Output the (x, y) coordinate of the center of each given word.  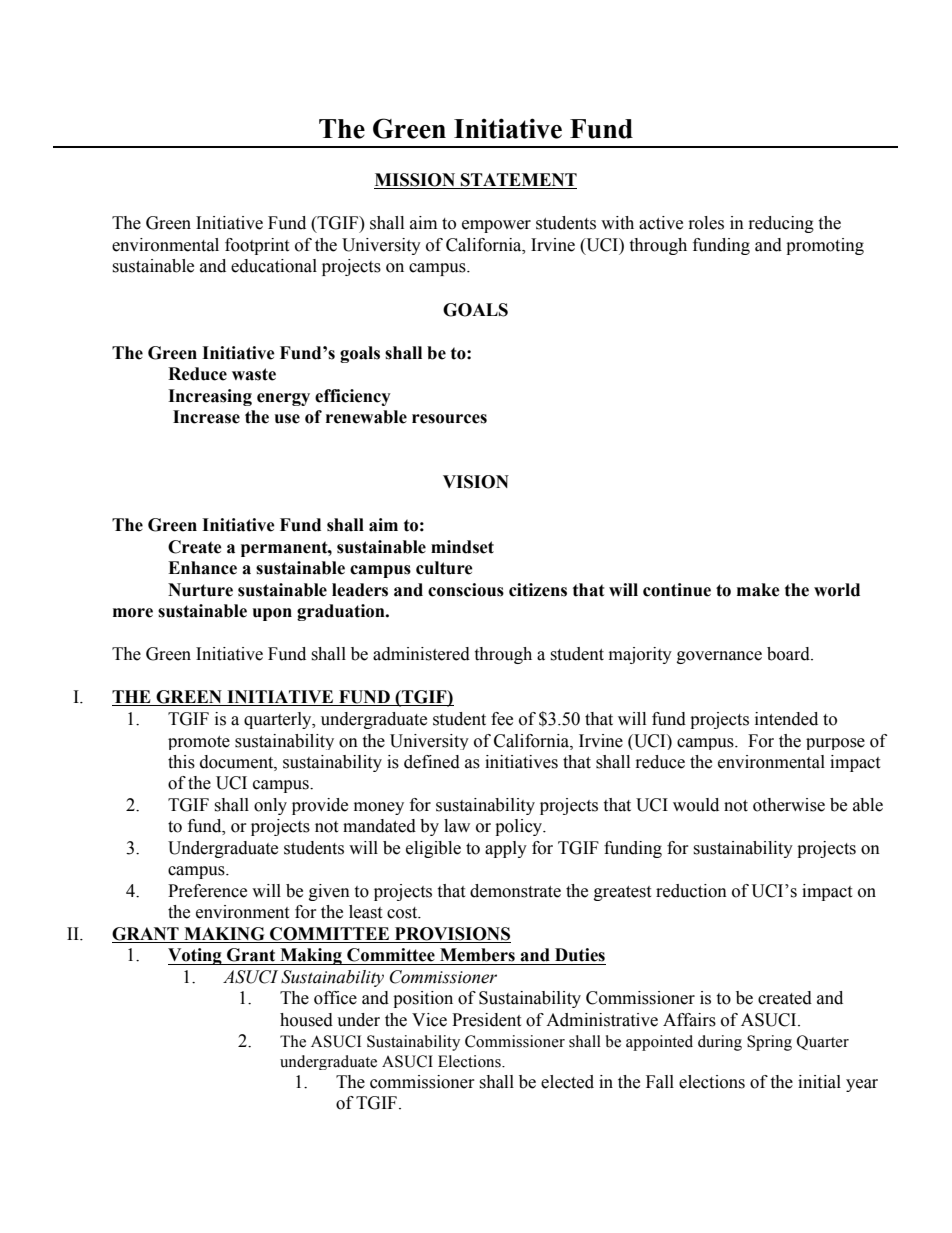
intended (786, 719)
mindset (462, 547)
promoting (825, 246)
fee (502, 719)
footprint (257, 246)
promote (199, 743)
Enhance (202, 568)
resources (449, 419)
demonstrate (515, 891)
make (758, 590)
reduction (691, 891)
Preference (207, 891)
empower (496, 226)
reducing (781, 224)
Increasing (210, 397)
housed (306, 1020)
